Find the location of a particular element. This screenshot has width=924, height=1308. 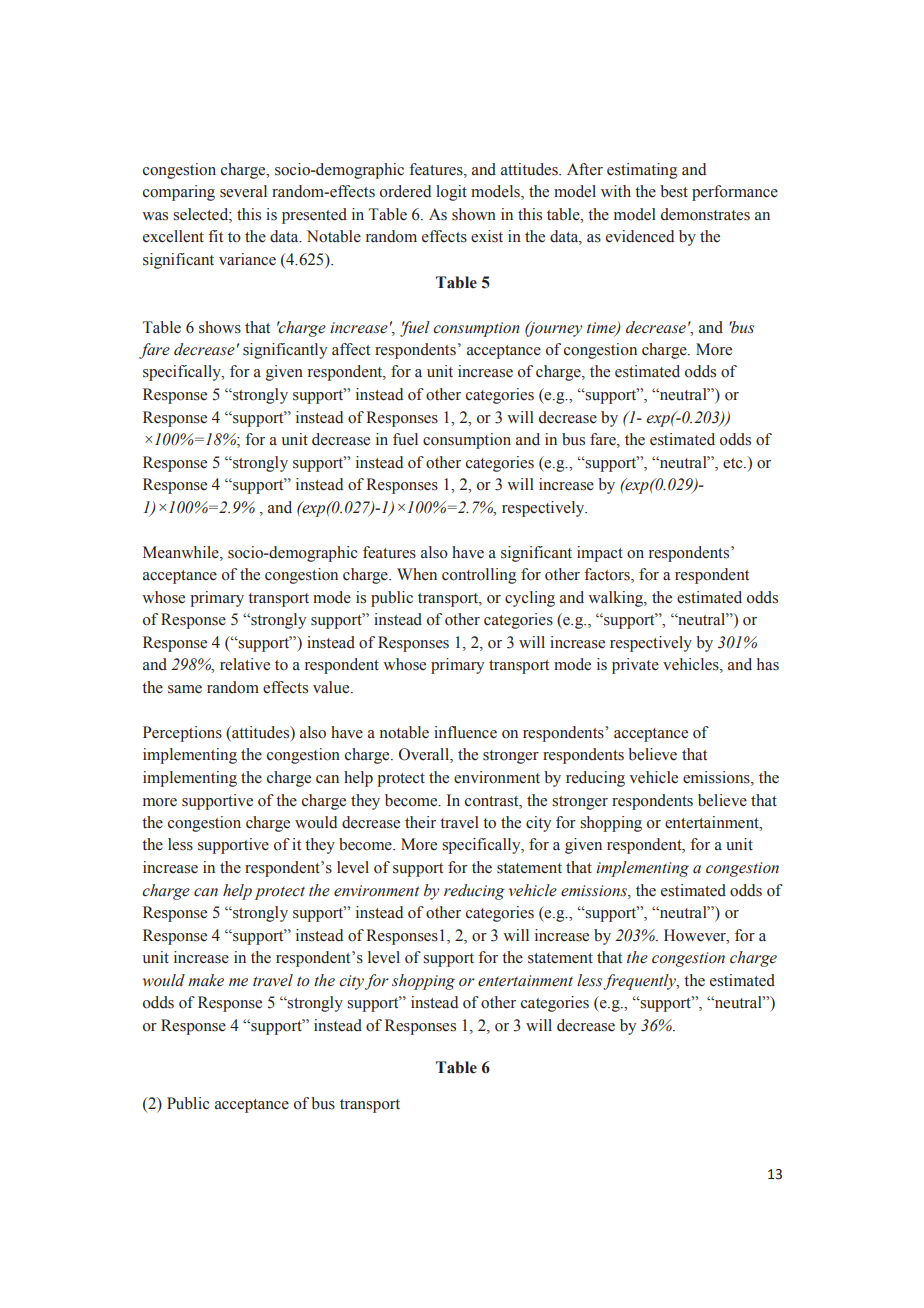

influence is located at coordinates (465, 732).
